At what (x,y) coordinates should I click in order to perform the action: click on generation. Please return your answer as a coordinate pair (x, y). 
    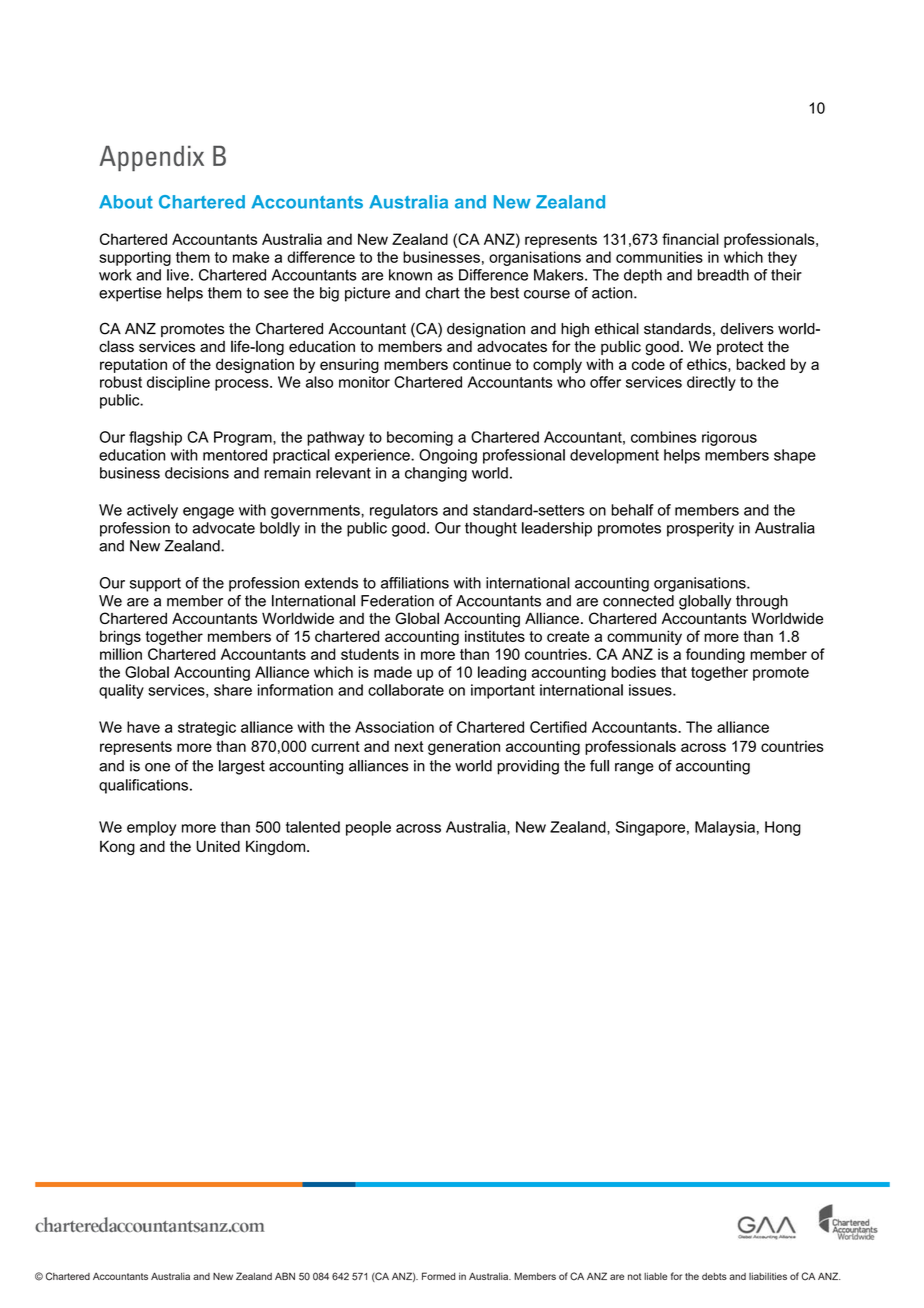
    Looking at the image, I should click on (464, 747).
